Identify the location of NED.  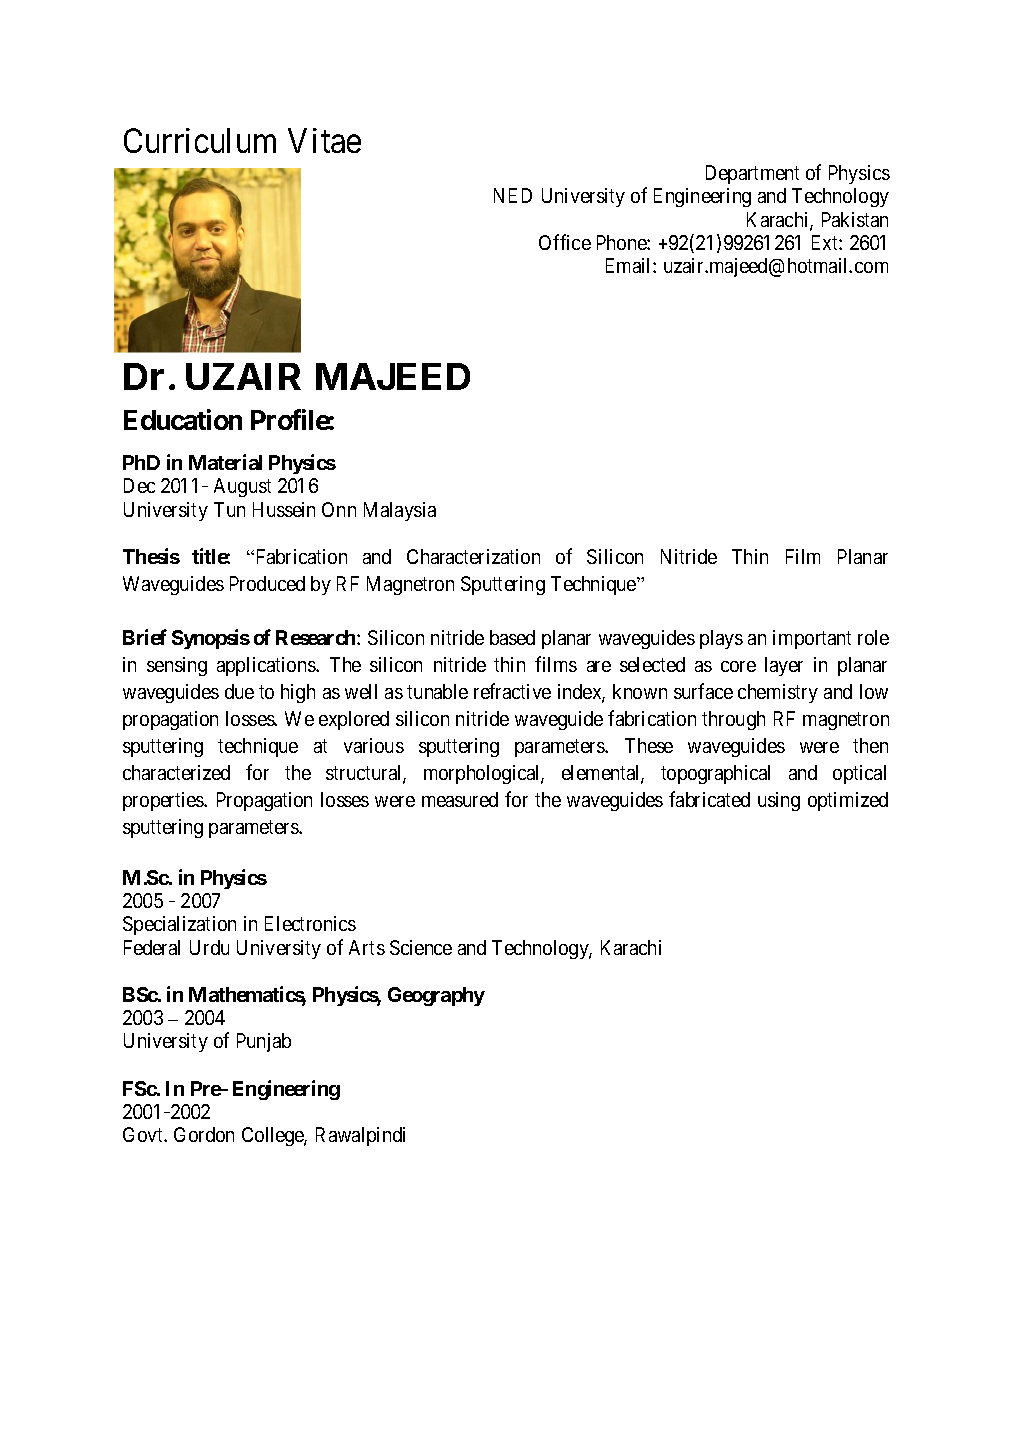
(513, 195).
